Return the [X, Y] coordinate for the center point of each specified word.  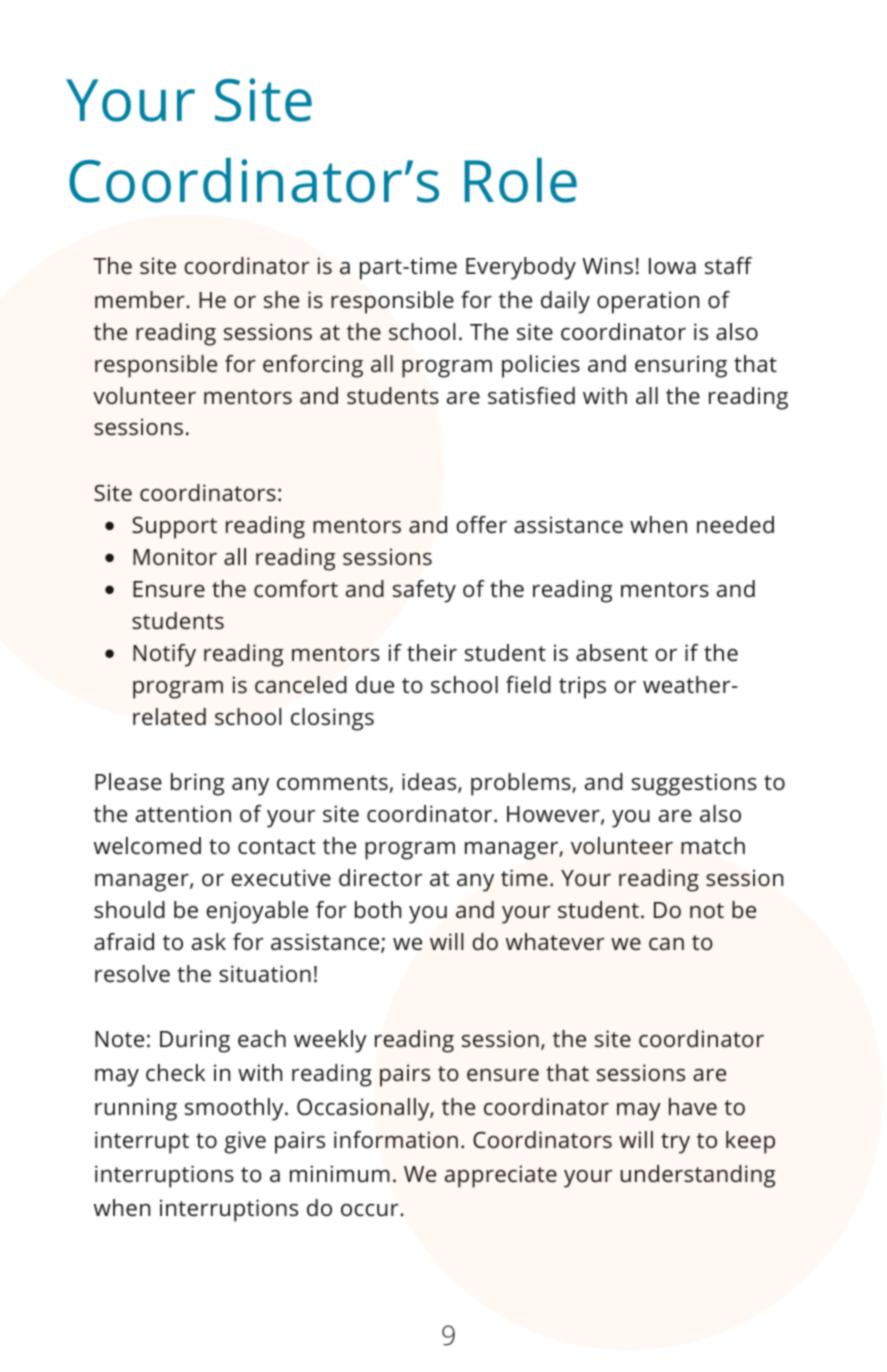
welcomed [147, 845]
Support [174, 528]
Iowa [672, 266]
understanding [698, 1176]
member [141, 299]
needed [735, 524]
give [245, 1142]
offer [481, 524]
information [396, 1139]
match [713, 846]
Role [521, 180]
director [381, 877]
